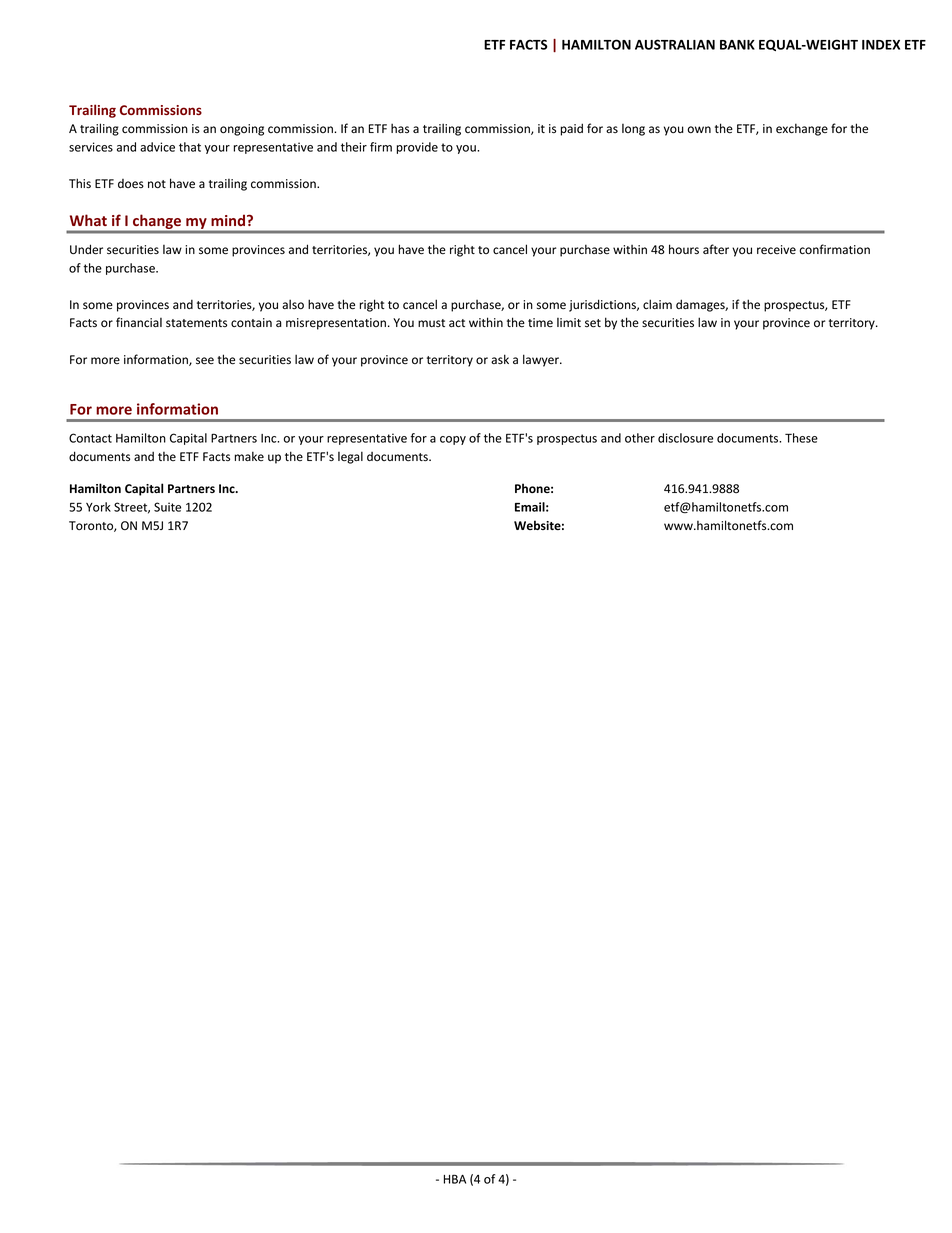  What do you see at coordinates (167, 507) in the page?
I see `Suite` at bounding box center [167, 507].
